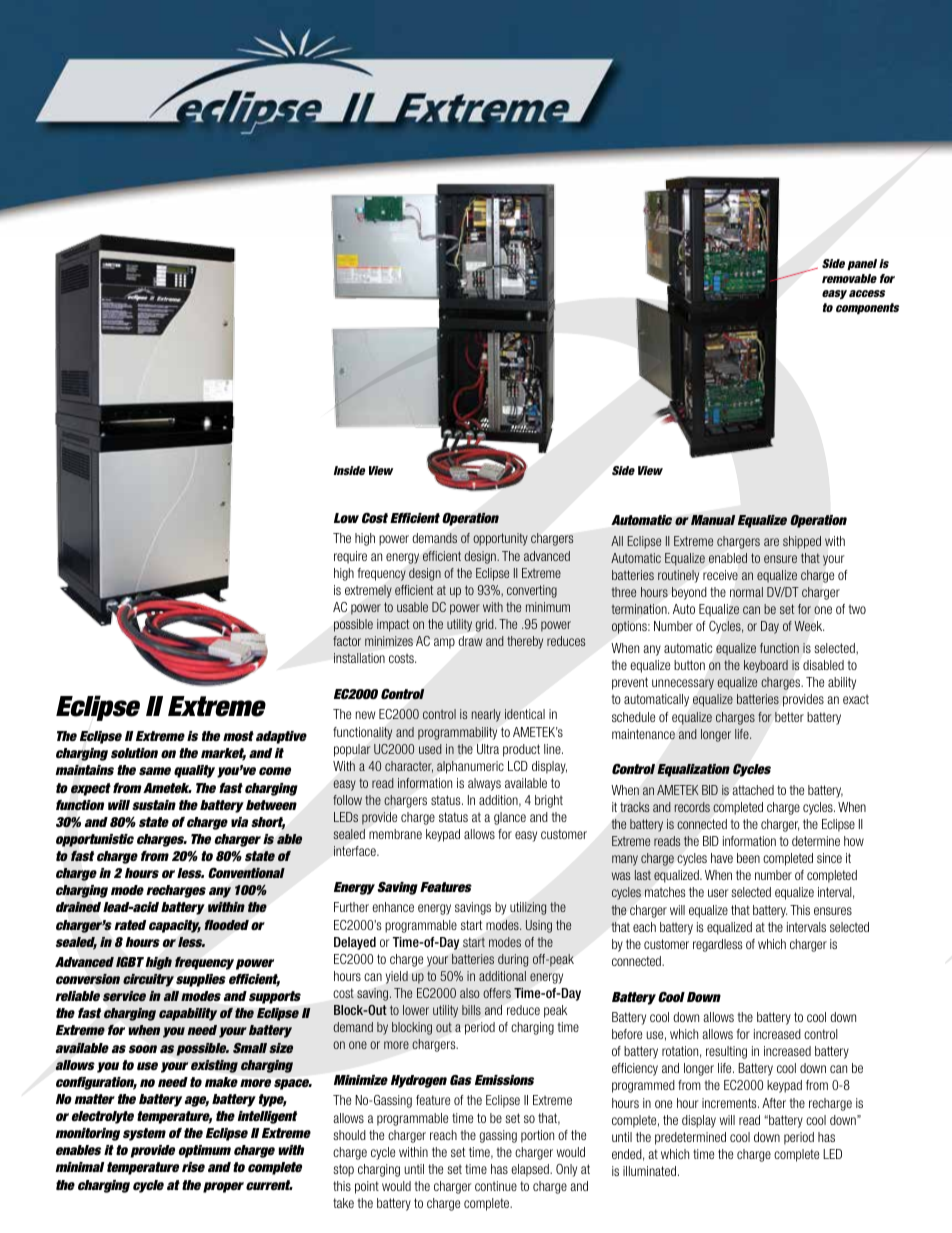 Image resolution: width=952 pixels, height=1233 pixels. What do you see at coordinates (496, 1186) in the document?
I see `continue` at bounding box center [496, 1186].
